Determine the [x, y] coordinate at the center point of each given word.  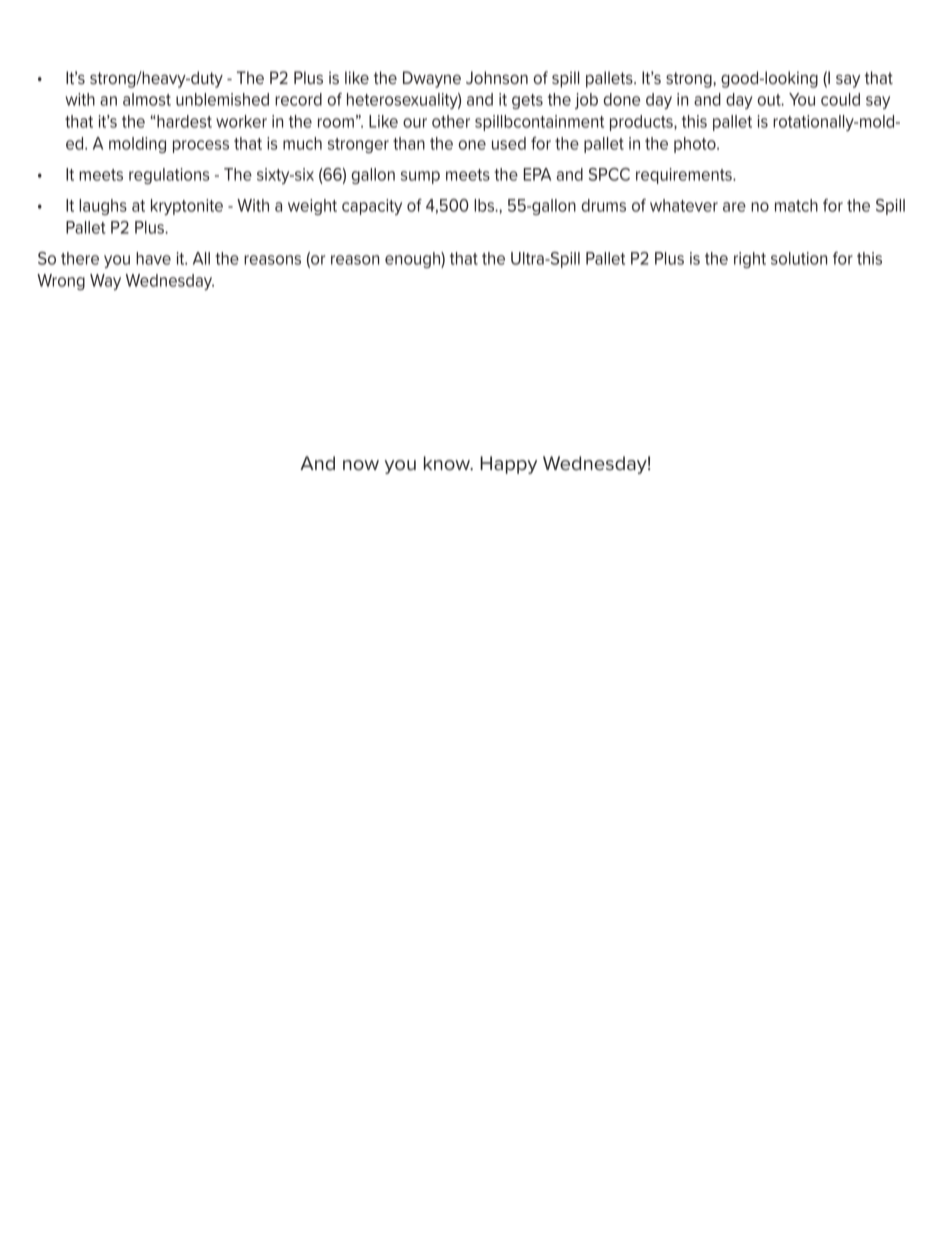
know [448, 463]
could [840, 99]
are [734, 207]
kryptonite [187, 207]
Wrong [61, 282]
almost [147, 99]
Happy [508, 465]
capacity [372, 207]
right [750, 260]
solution [799, 258]
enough [413, 260]
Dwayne [432, 79]
